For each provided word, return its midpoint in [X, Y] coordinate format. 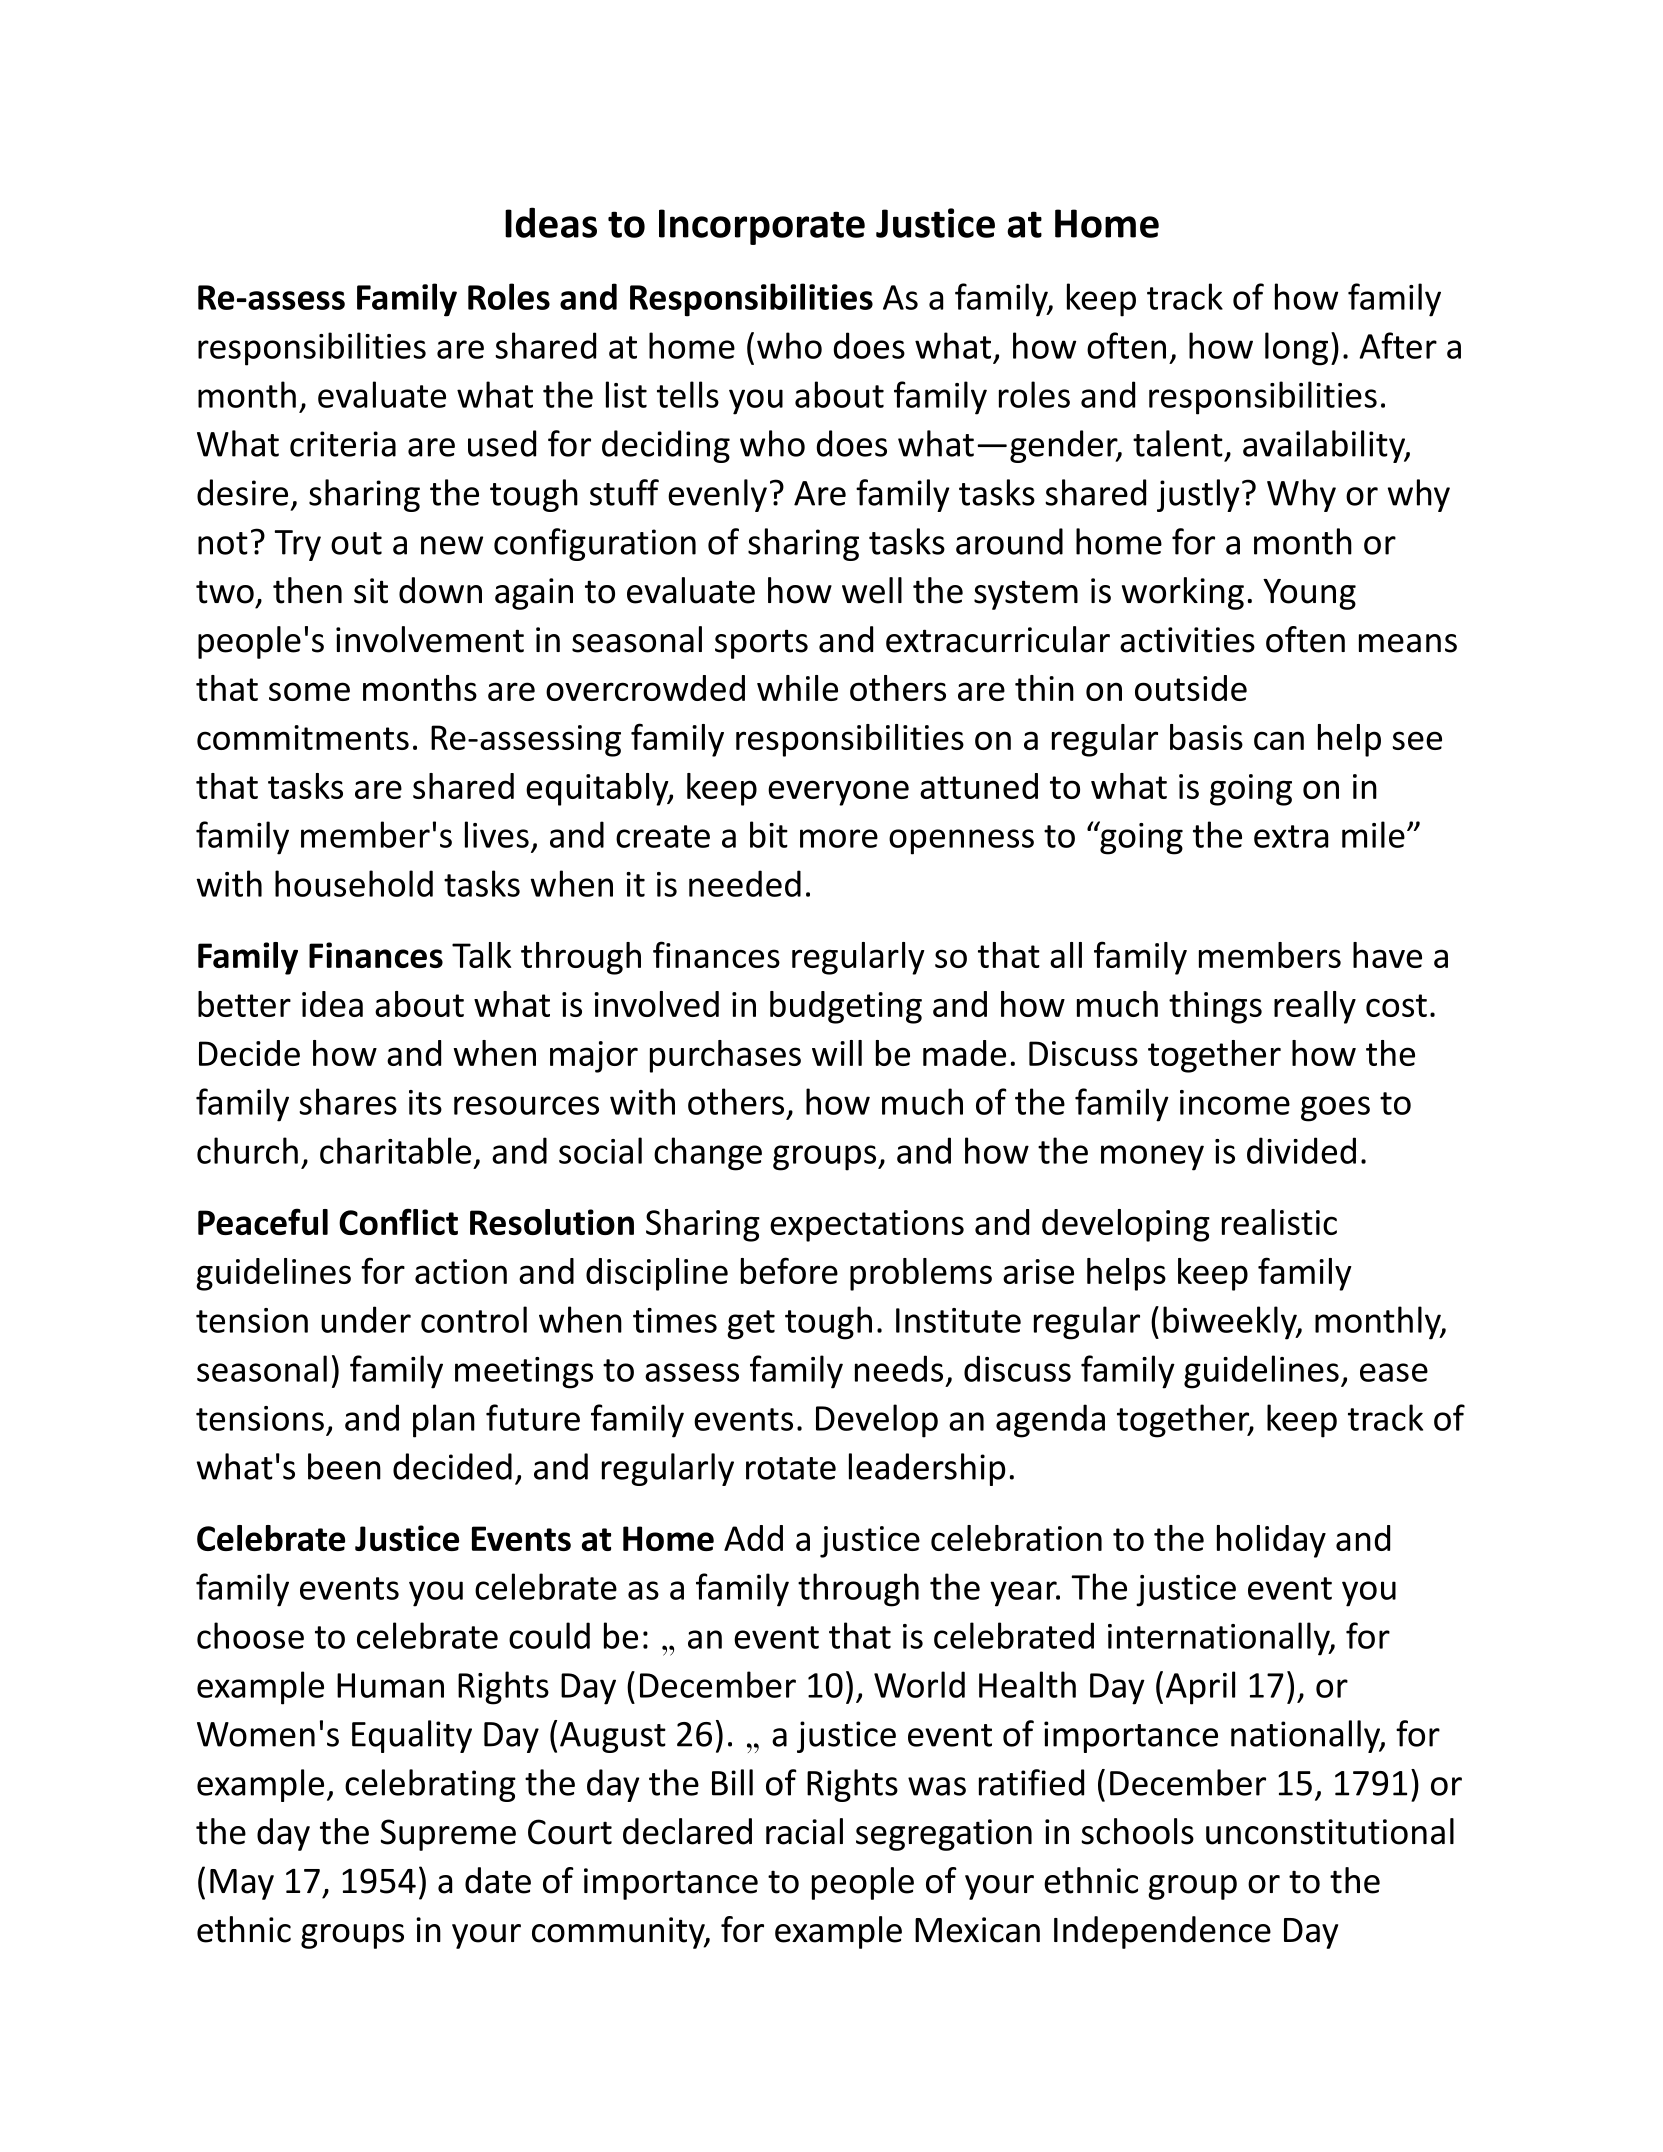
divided [1301, 1150]
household [354, 883]
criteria [343, 444]
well [872, 590]
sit [371, 591]
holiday [1271, 1541]
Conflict [398, 1221]
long [1296, 349]
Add [753, 1538]
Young [1309, 594]
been [344, 1466]
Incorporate [762, 227]
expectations [867, 1226]
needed [745, 883]
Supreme [448, 1835]
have [1387, 955]
